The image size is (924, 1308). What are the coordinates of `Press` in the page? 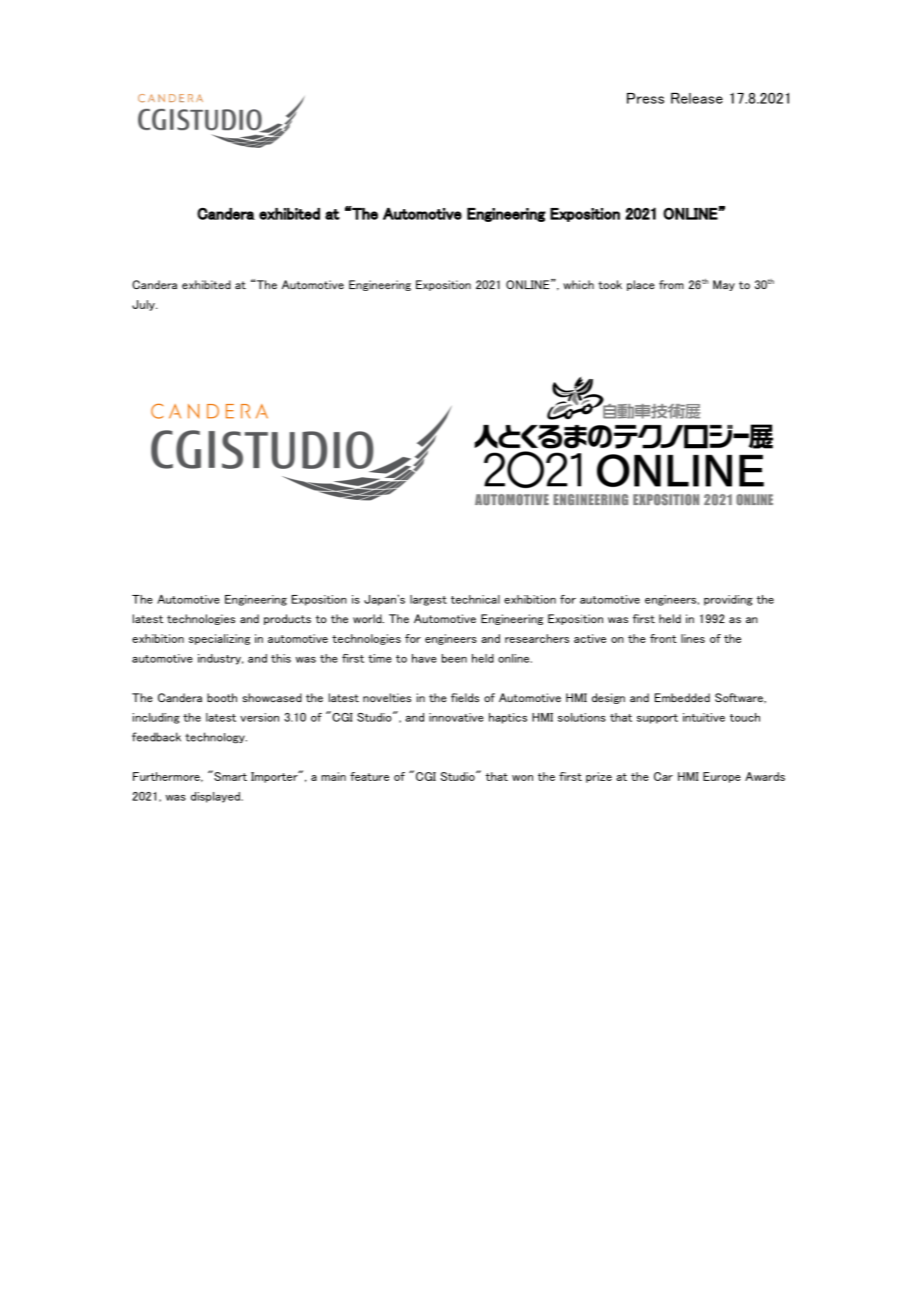 It's located at (645, 98).
